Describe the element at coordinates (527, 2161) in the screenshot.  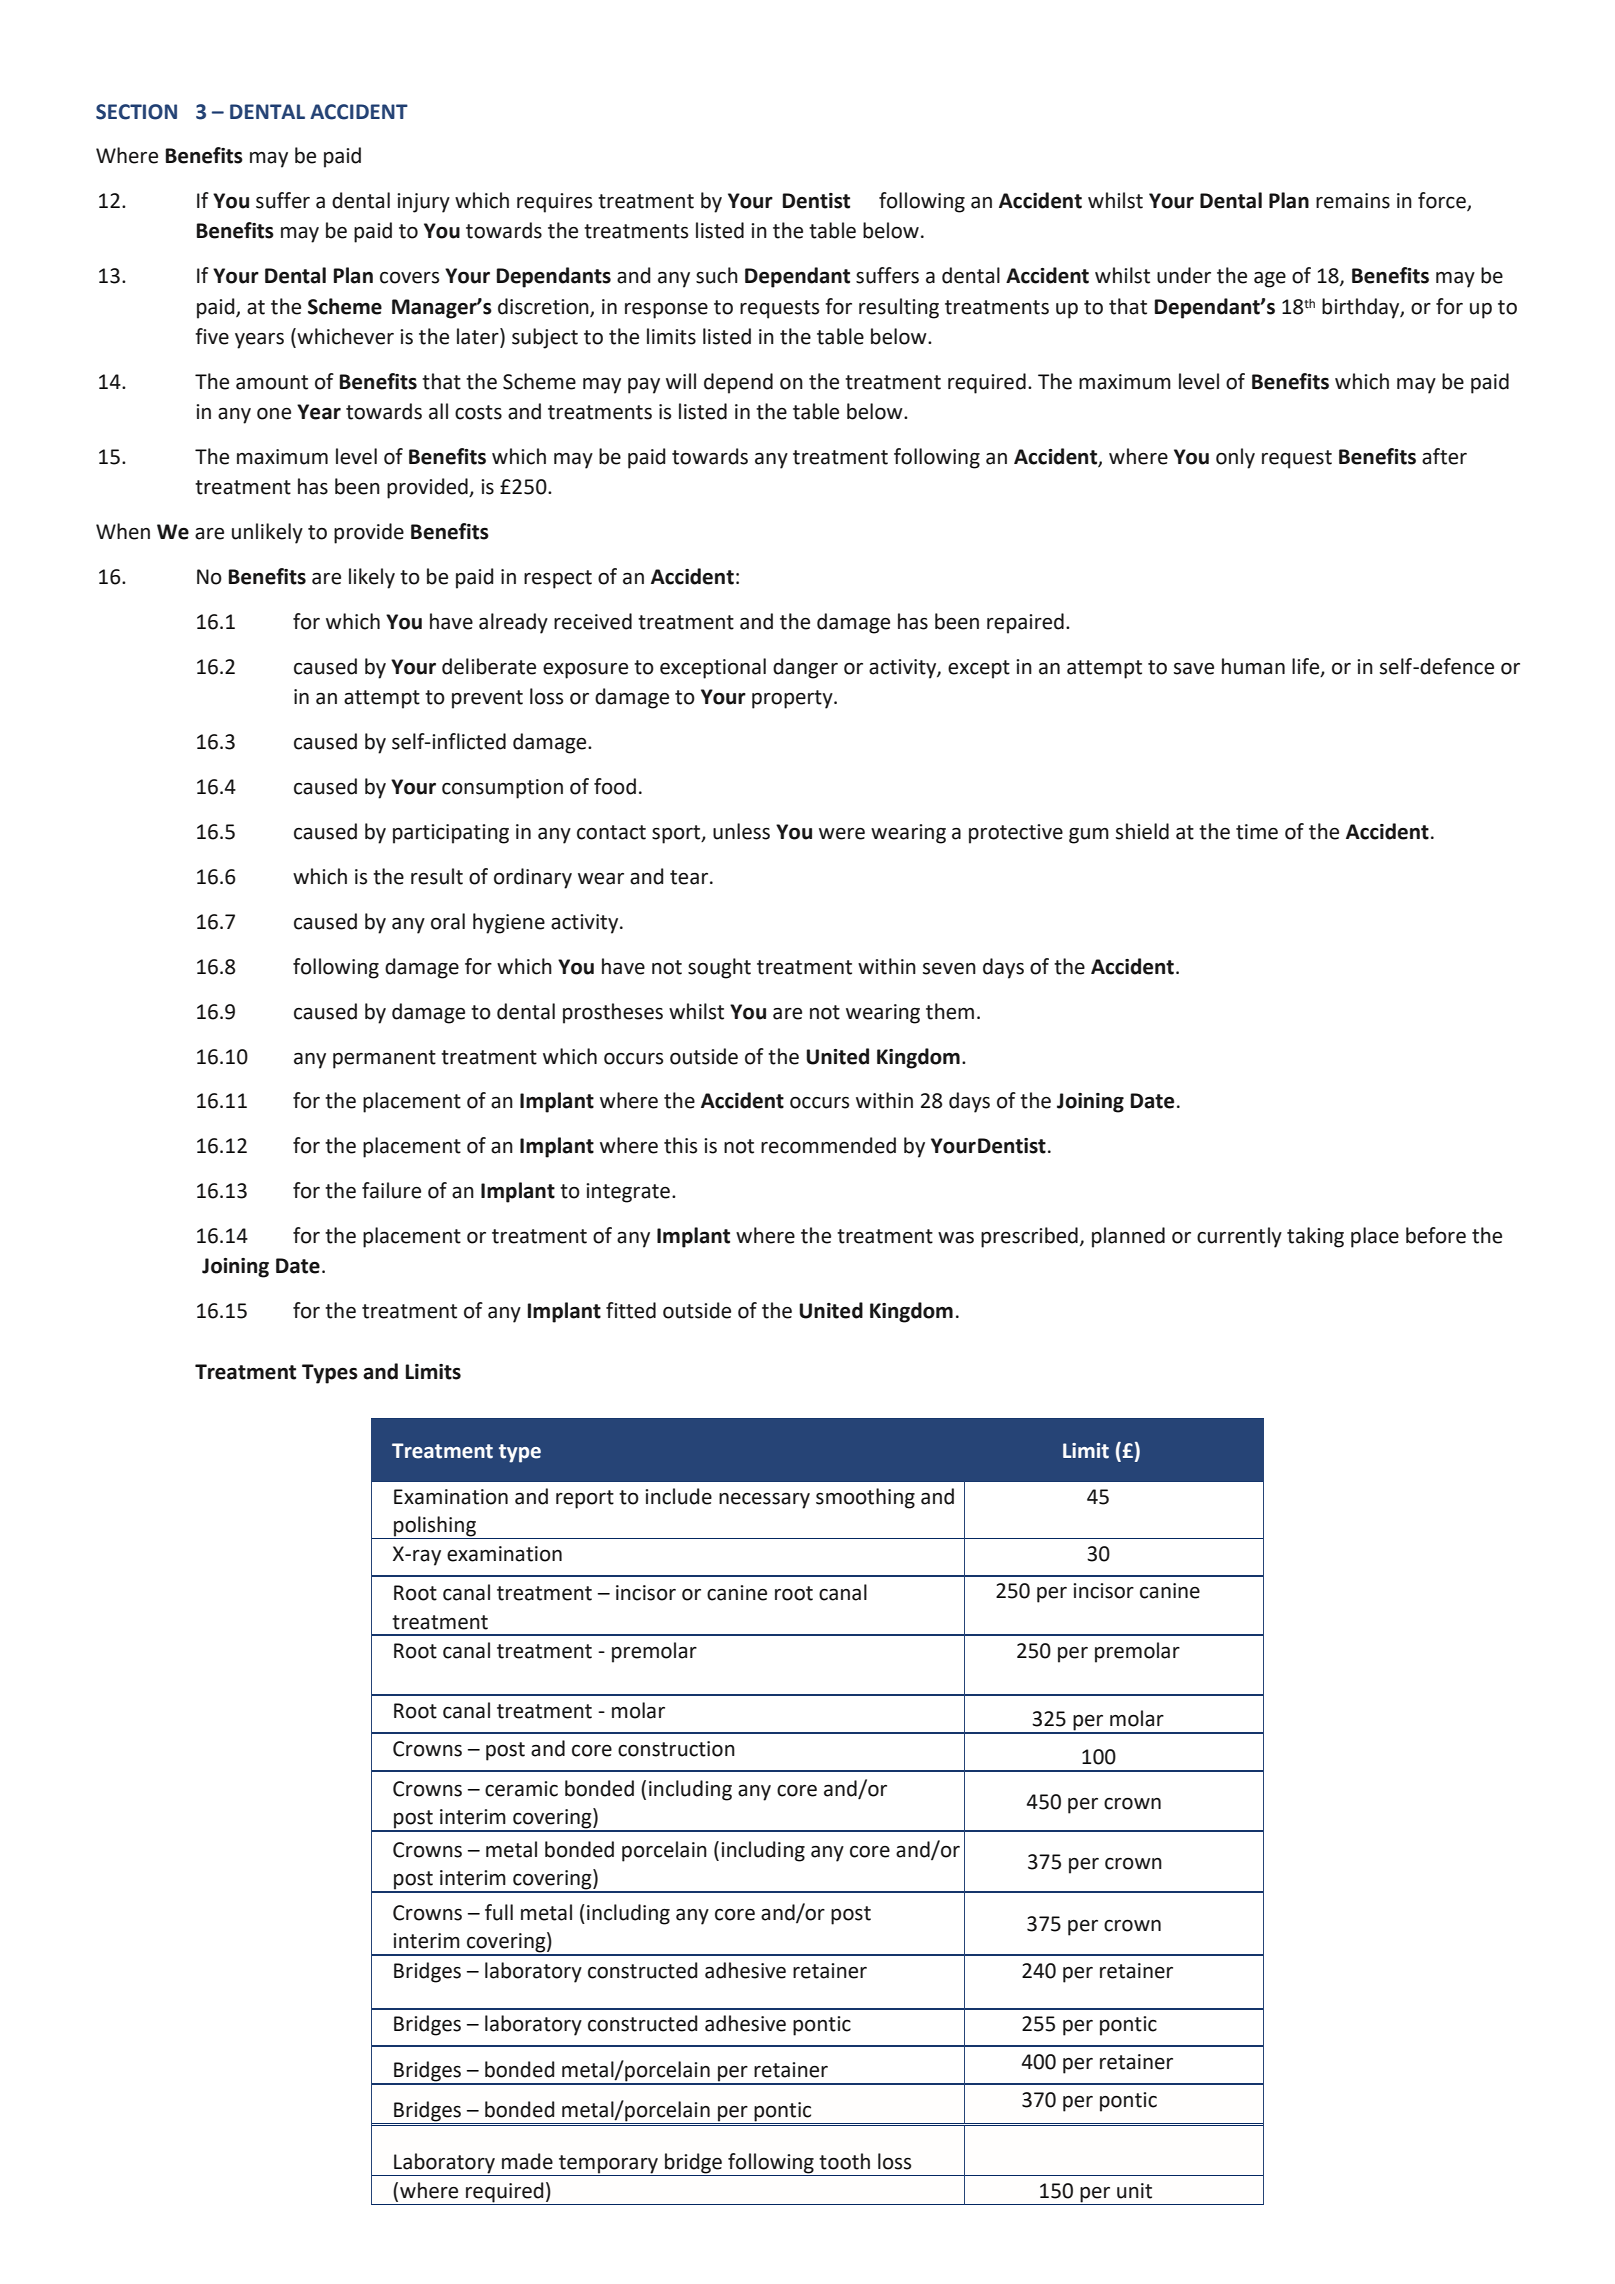
I see `made` at that location.
